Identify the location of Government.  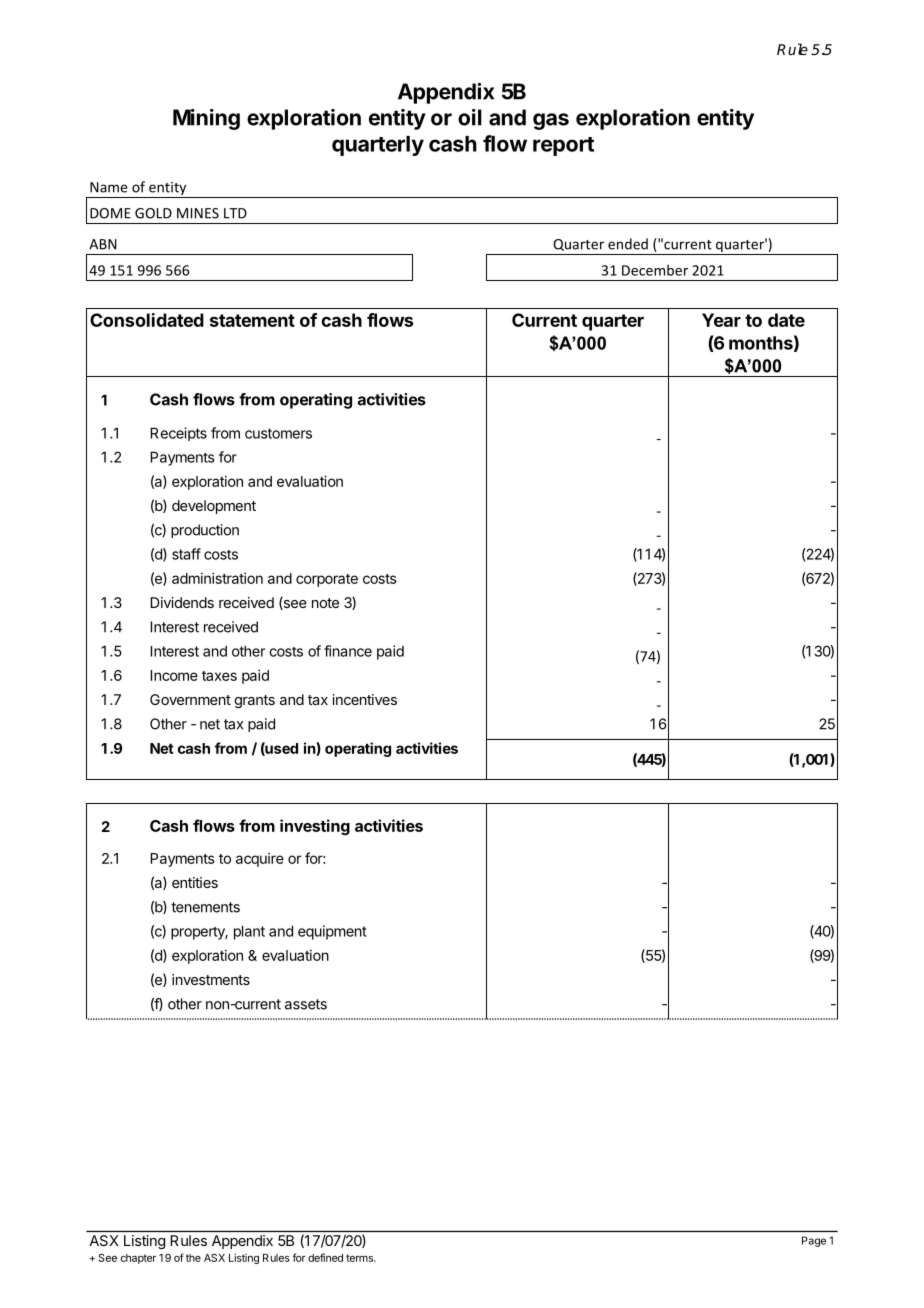
(190, 699).
